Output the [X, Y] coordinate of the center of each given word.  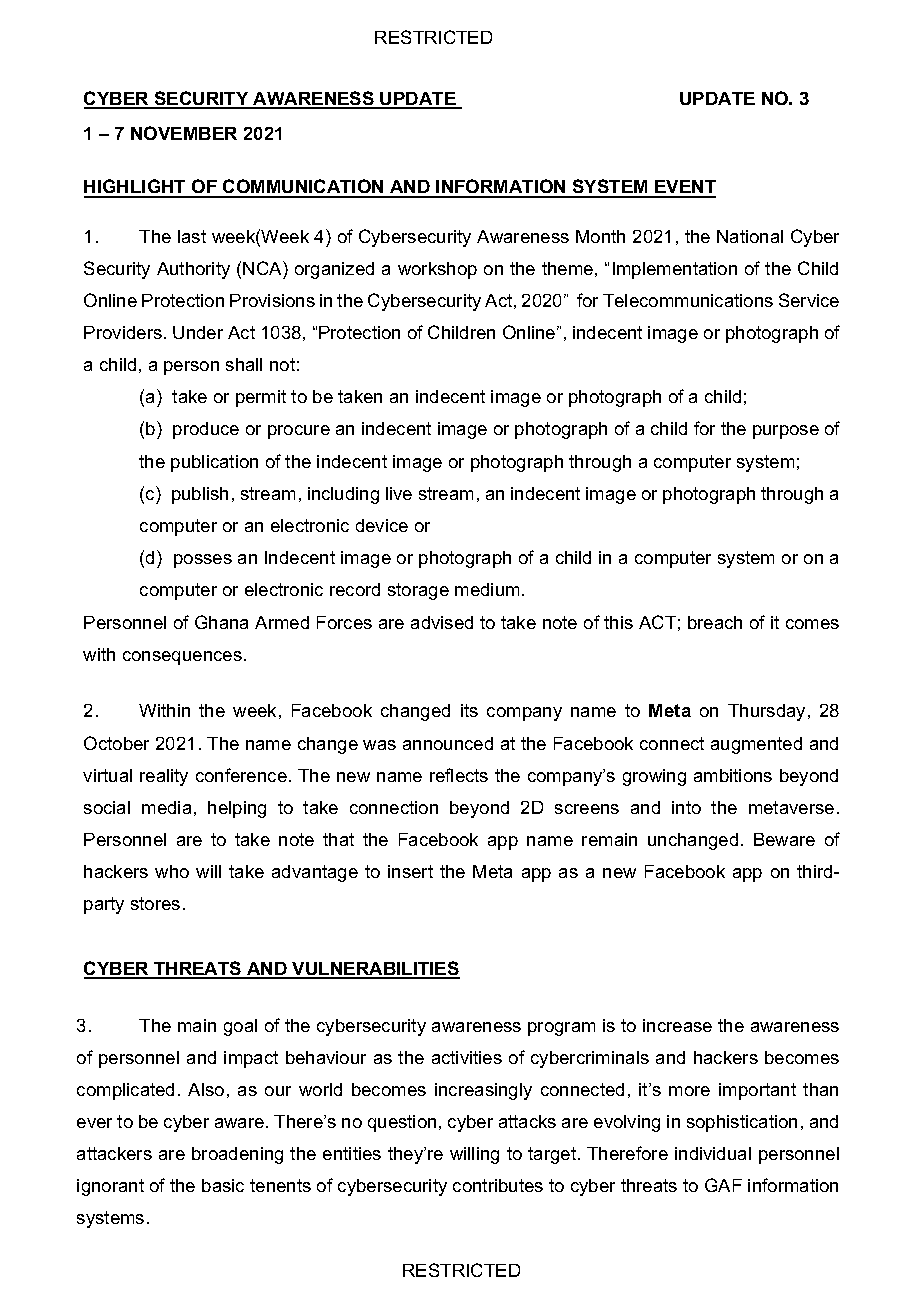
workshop [437, 270]
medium [487, 589]
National [750, 236]
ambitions [733, 775]
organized [334, 270]
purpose [786, 432]
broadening [237, 1155]
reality [164, 777]
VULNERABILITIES [375, 969]
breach [715, 622]
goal [240, 1027]
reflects [459, 775]
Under [198, 332]
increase [677, 1025]
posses [203, 561]
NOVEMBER [184, 133]
